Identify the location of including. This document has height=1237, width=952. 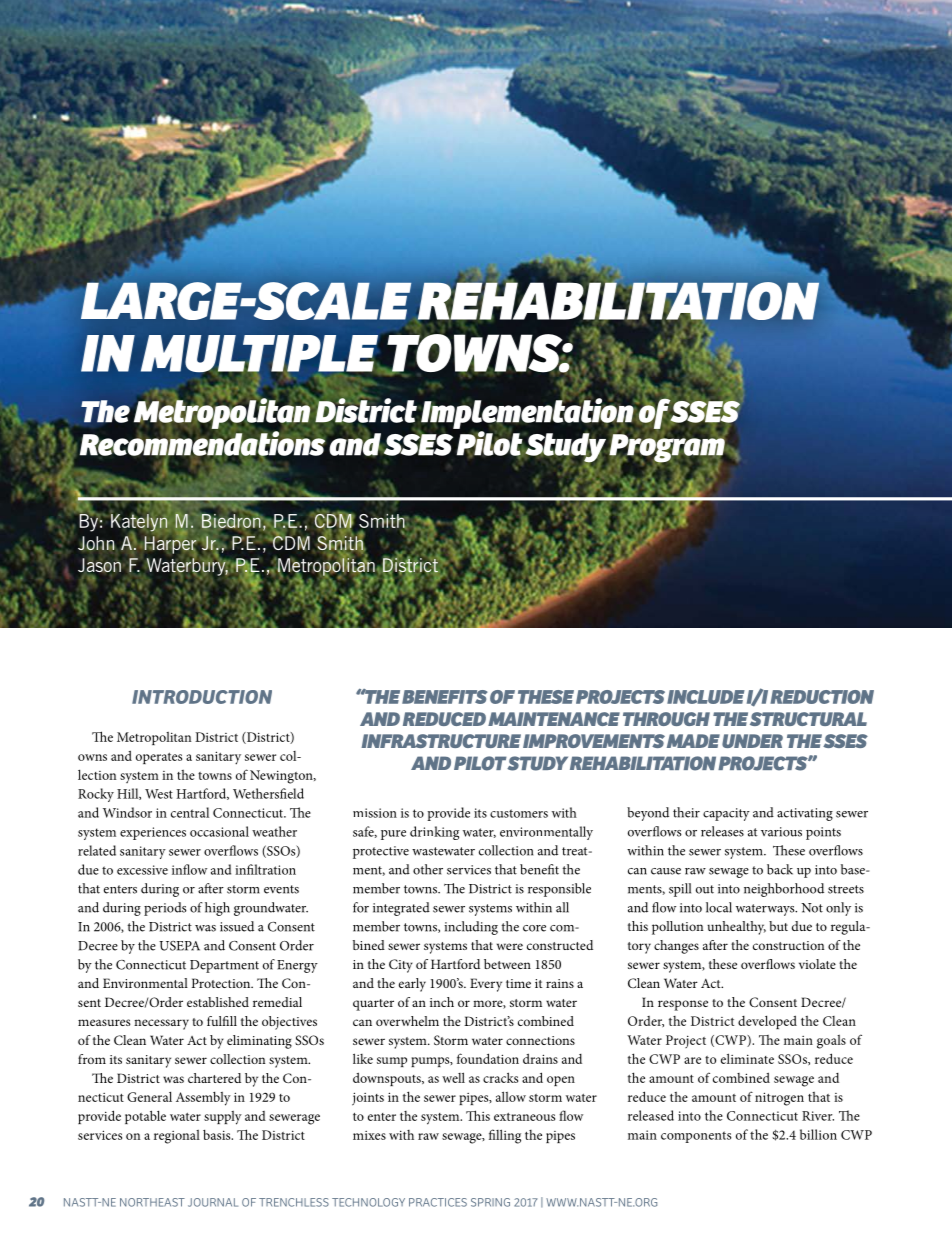
(471, 928).
